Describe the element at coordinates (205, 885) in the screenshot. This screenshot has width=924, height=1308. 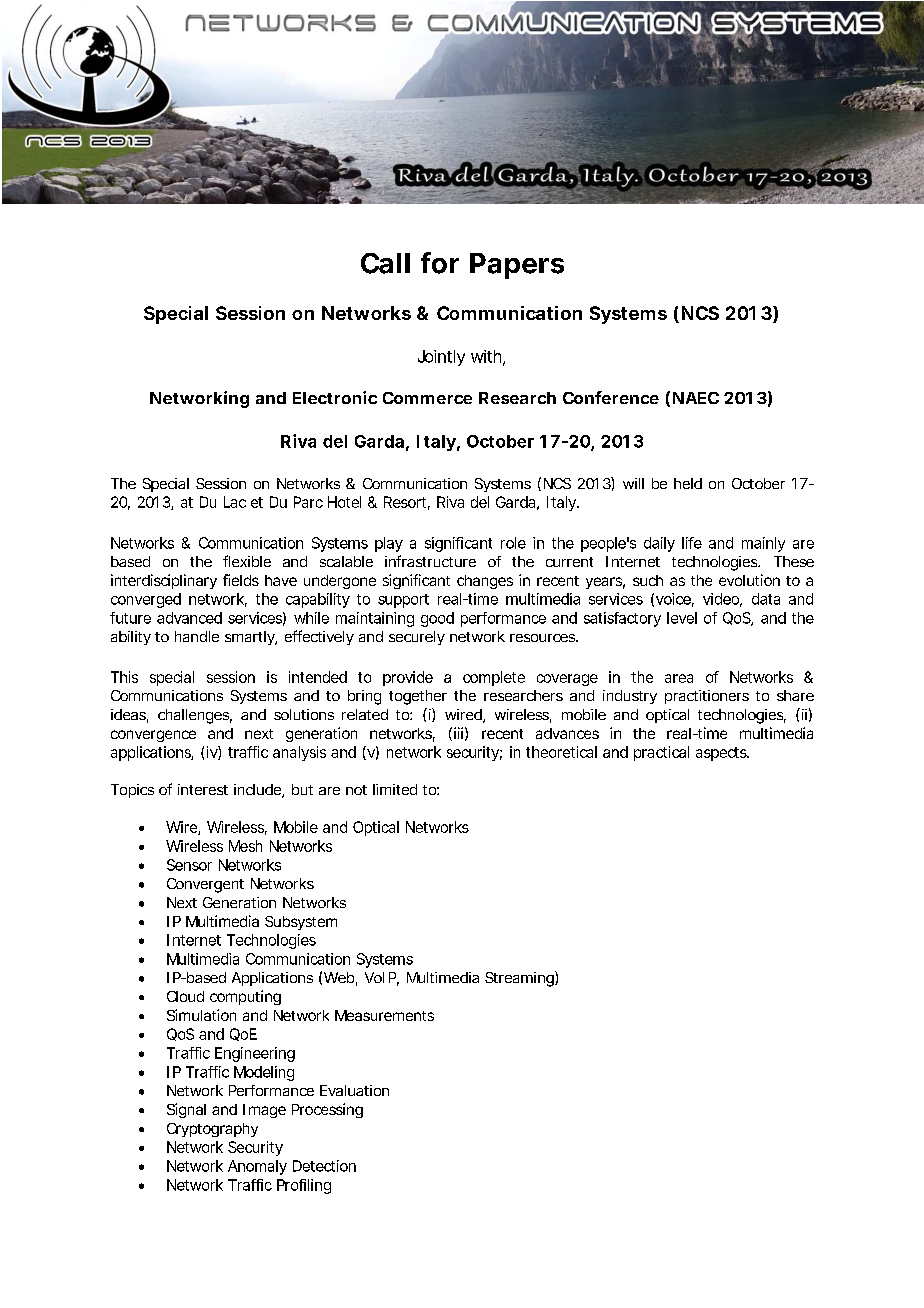
I see `Convergent` at that location.
